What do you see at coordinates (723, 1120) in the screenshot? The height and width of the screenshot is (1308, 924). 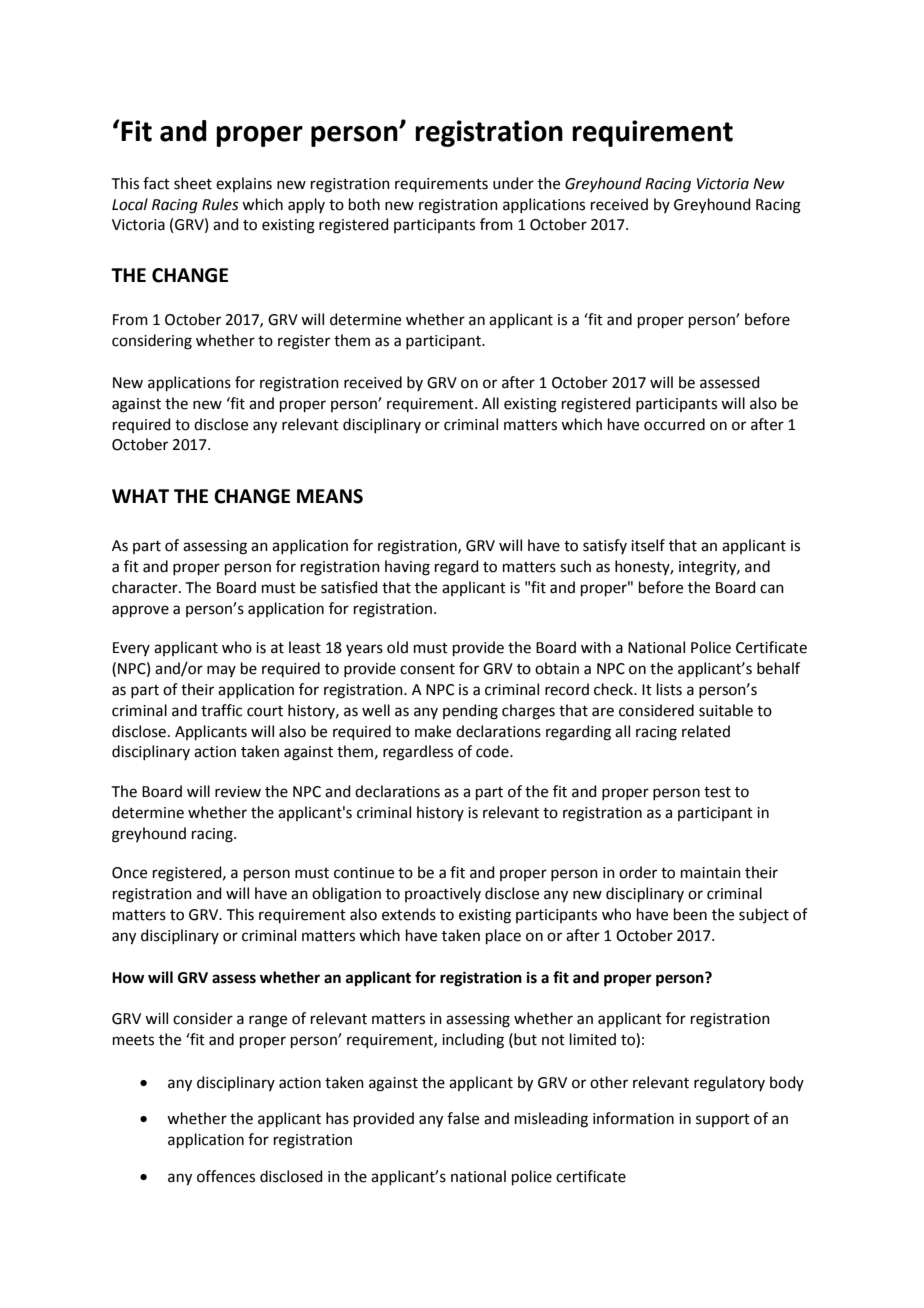 I see `support` at bounding box center [723, 1120].
